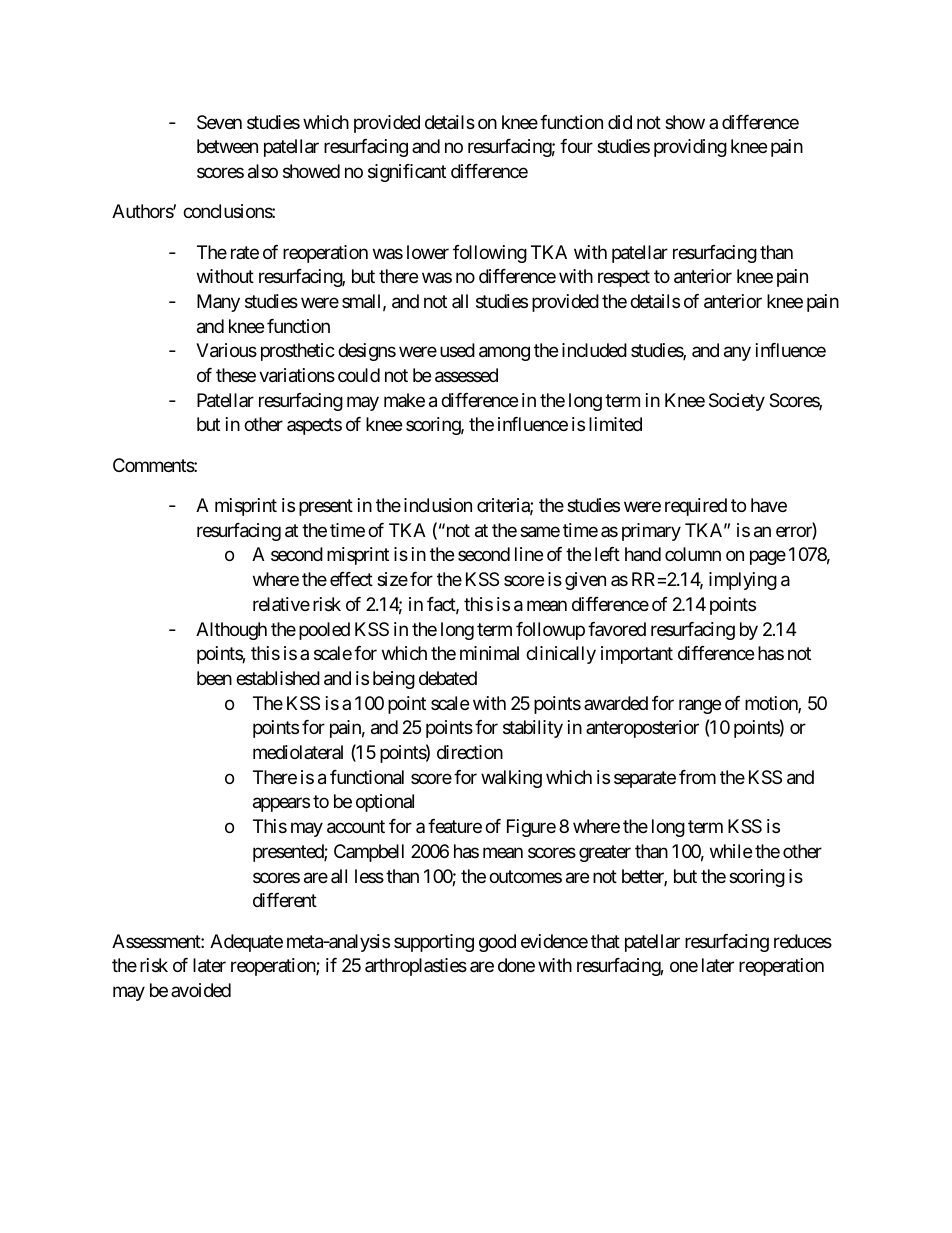 Image resolution: width=952 pixels, height=1233 pixels. Describe the element at coordinates (497, 943) in the screenshot. I see `good` at that location.
